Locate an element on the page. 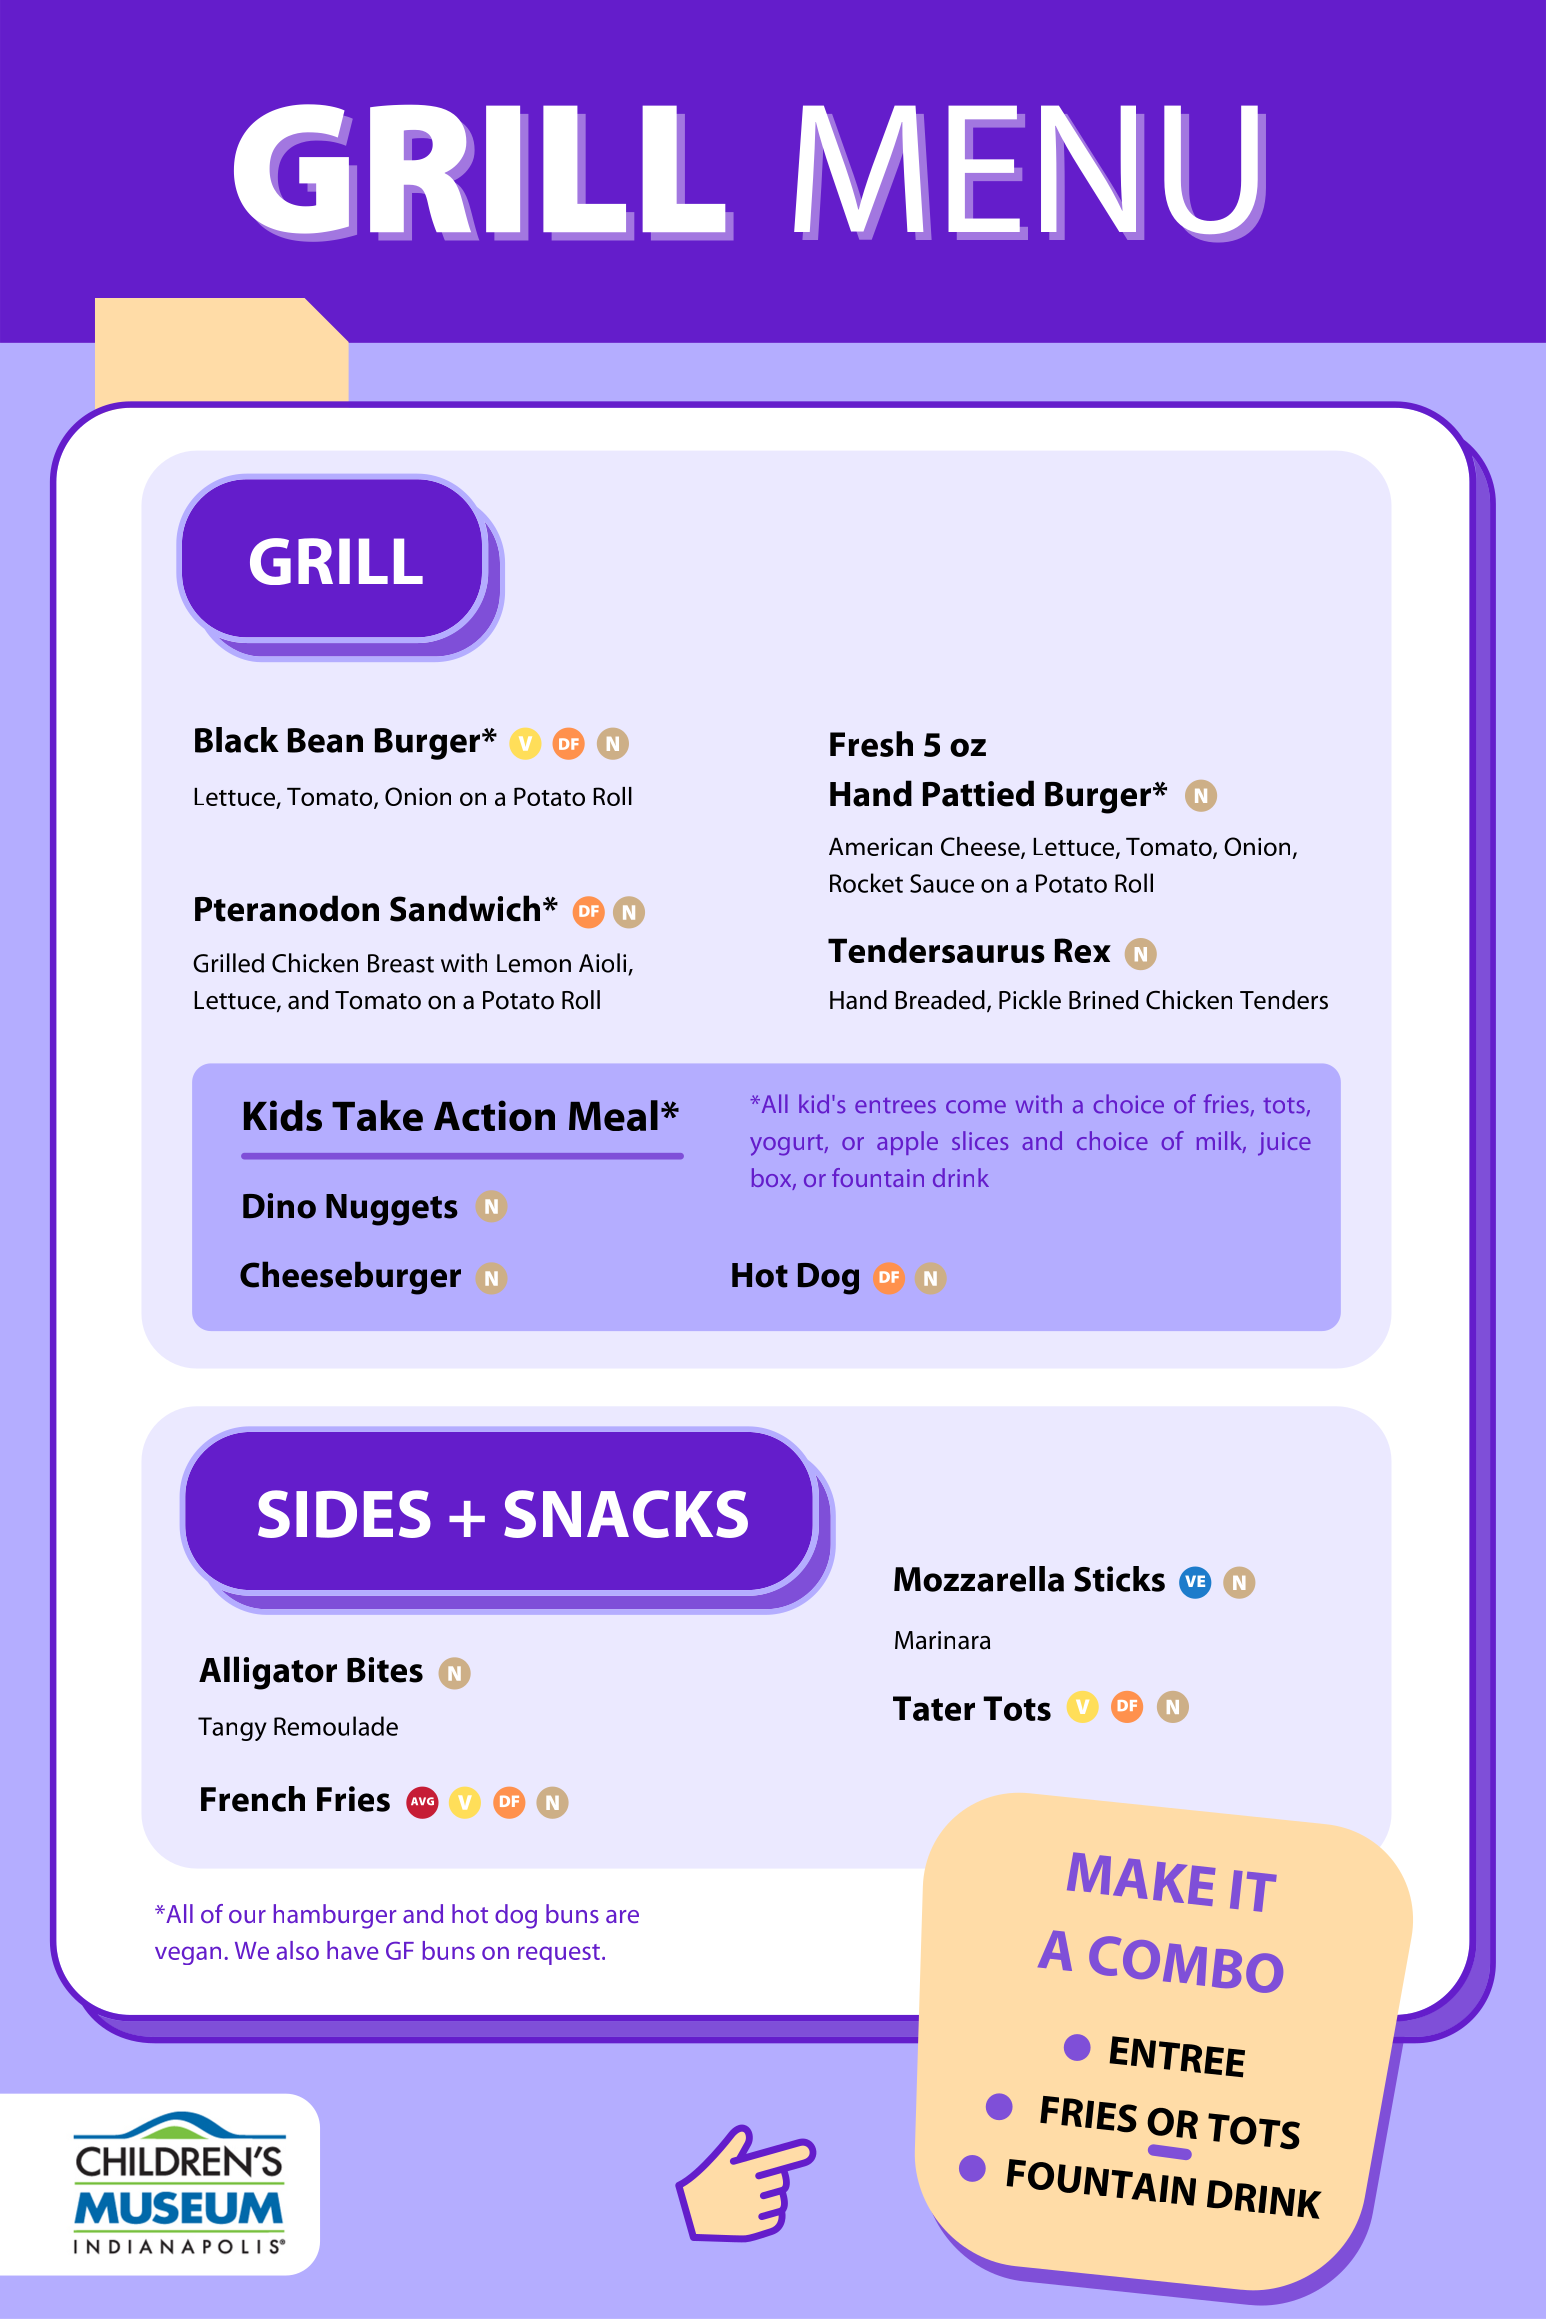 This document has height=2319, width=1546. SNACKS is located at coordinates (626, 1514).
